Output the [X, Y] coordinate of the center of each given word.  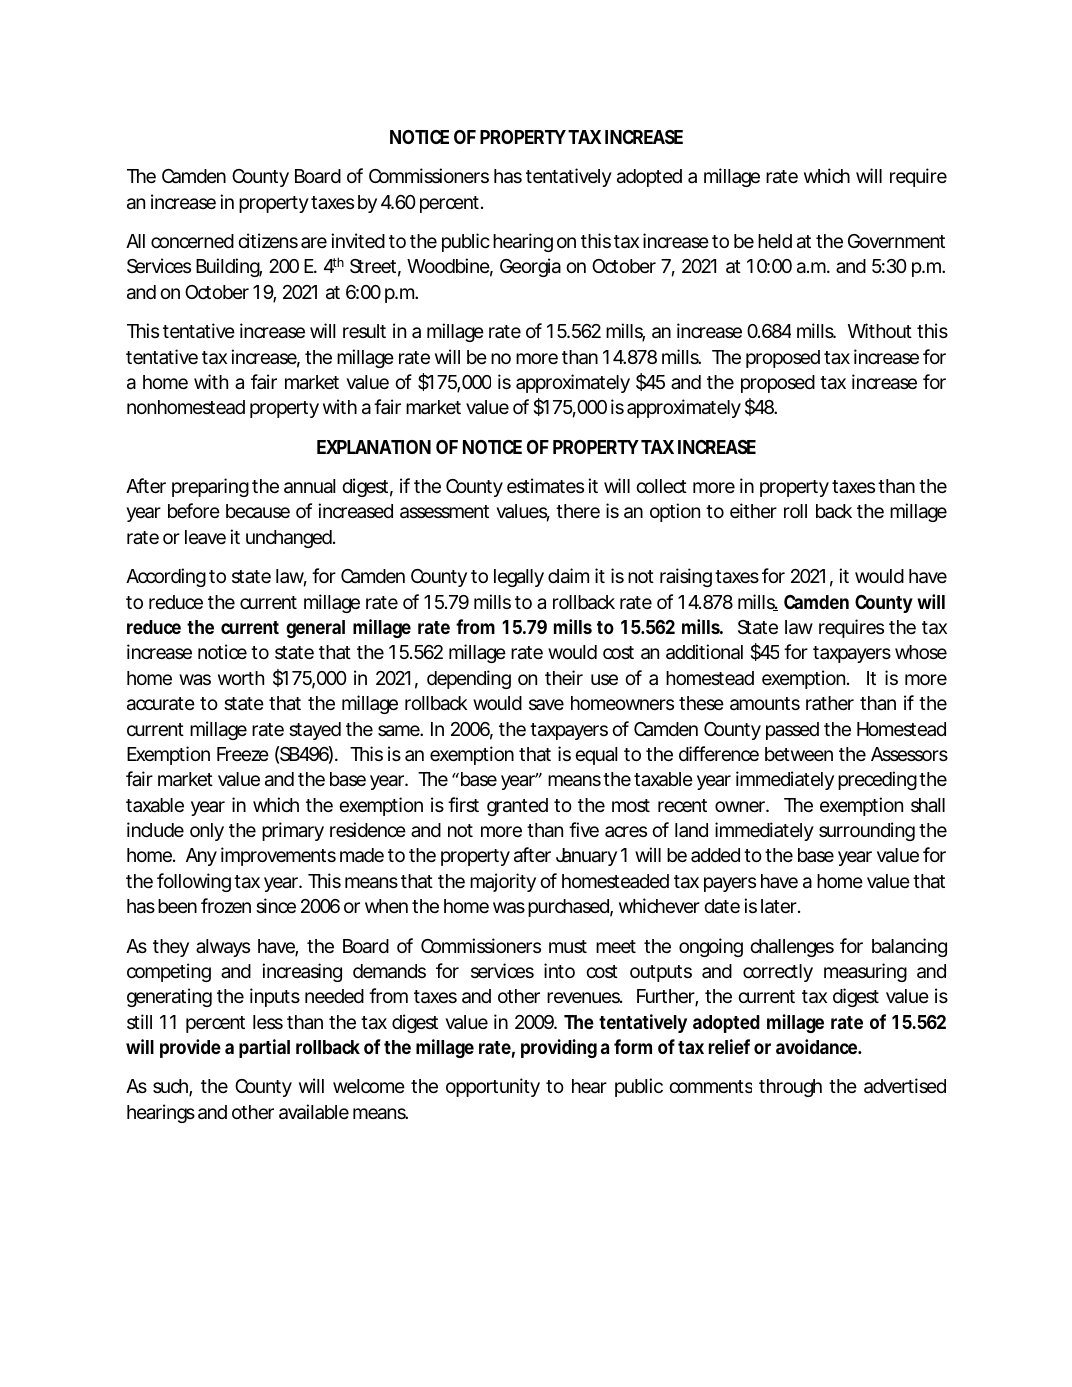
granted [517, 807]
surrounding [867, 831]
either [753, 510]
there [578, 511]
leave [205, 537]
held [775, 241]
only [207, 832]
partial [264, 1048]
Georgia [530, 267]
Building [229, 267]
